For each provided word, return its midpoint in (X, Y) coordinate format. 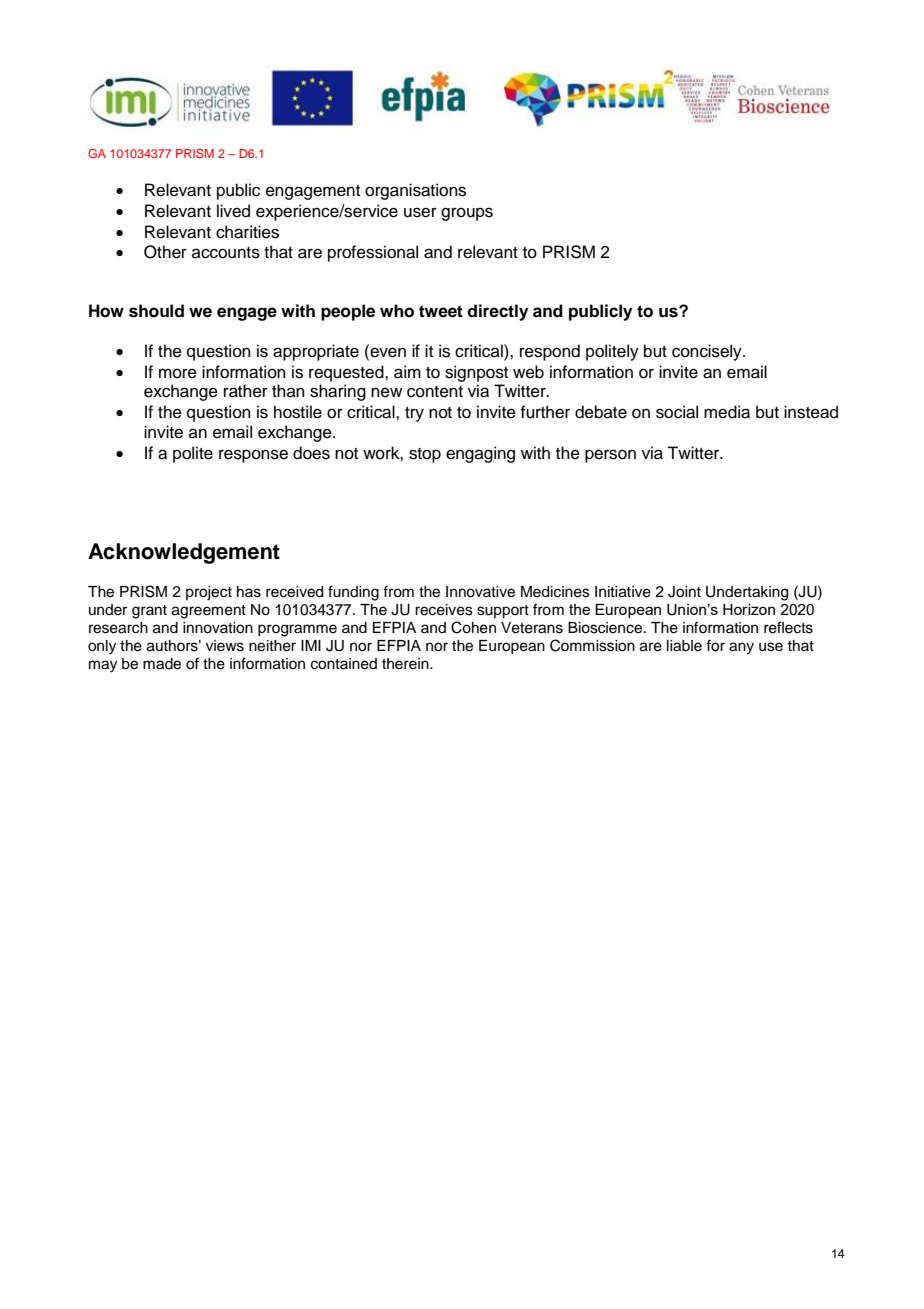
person (610, 456)
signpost (476, 373)
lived (233, 211)
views (225, 646)
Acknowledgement (184, 553)
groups (467, 214)
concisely (708, 352)
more (178, 373)
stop (425, 455)
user (420, 212)
